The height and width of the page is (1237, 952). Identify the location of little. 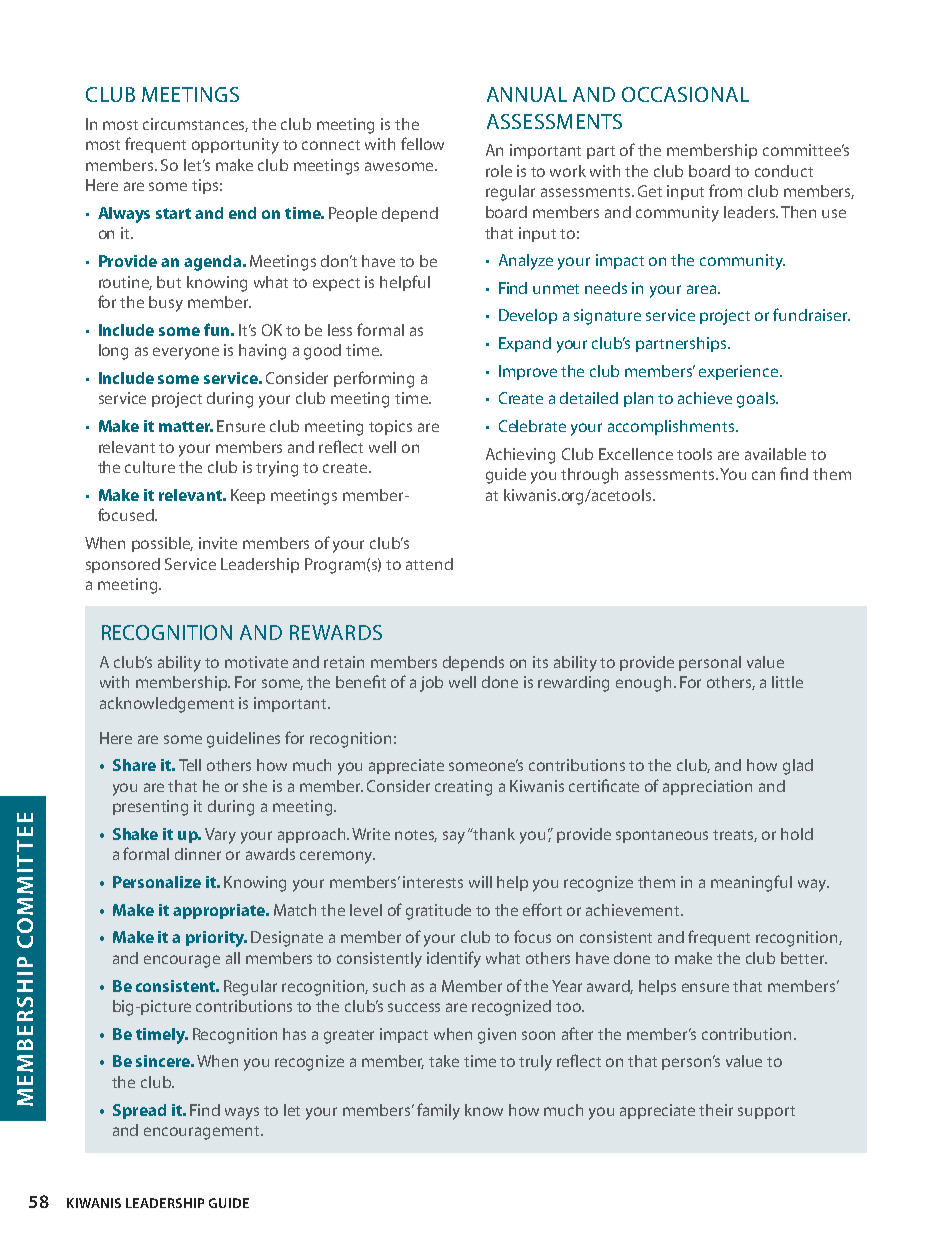
(787, 682).
